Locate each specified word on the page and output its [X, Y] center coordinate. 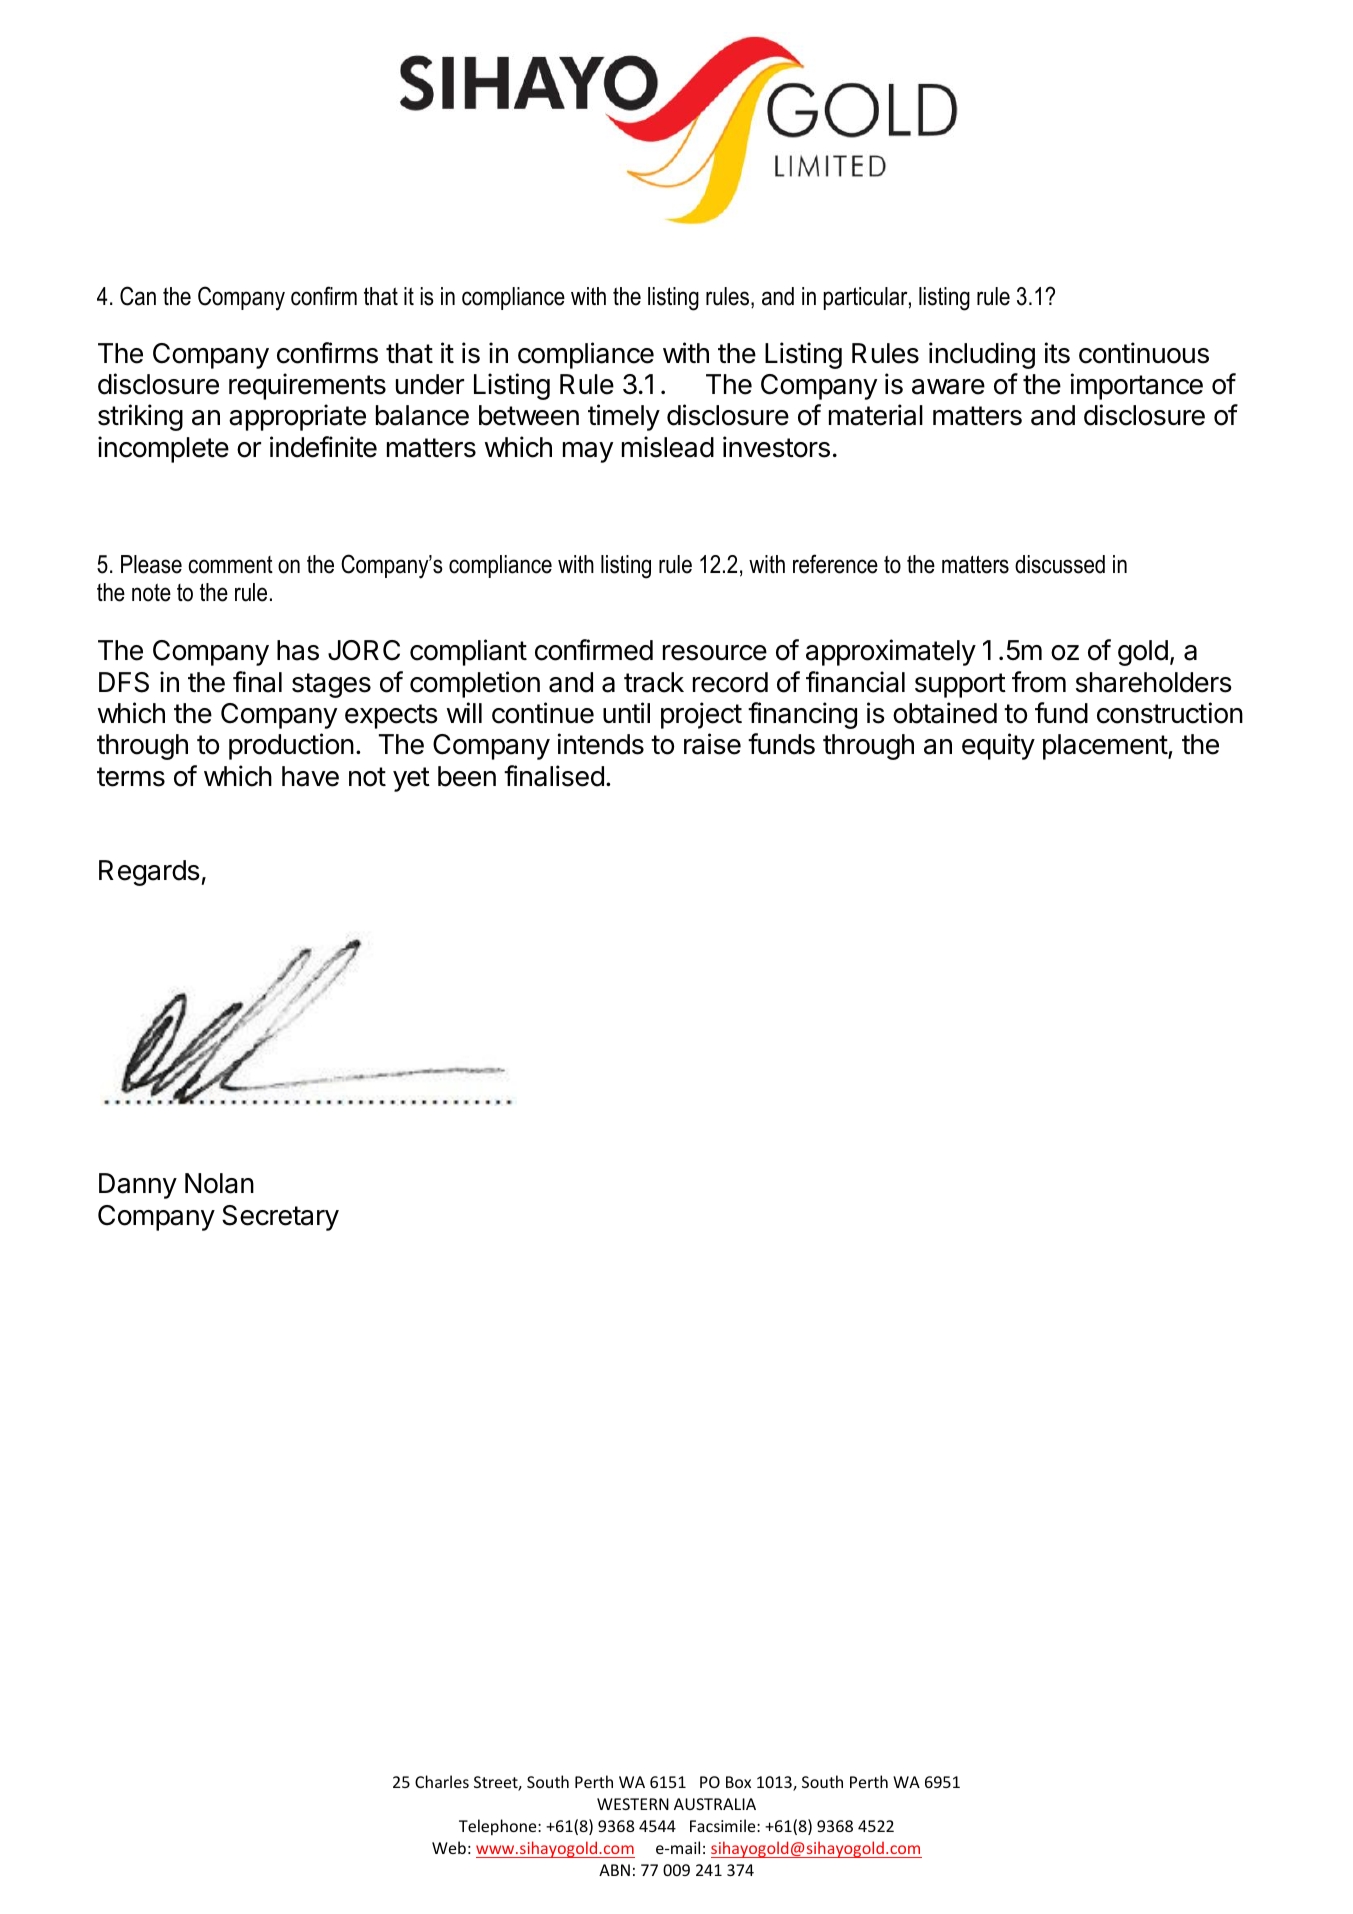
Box [738, 1782]
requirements [307, 386]
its [1057, 353]
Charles [442, 1781]
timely [624, 417]
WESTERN [633, 1804]
